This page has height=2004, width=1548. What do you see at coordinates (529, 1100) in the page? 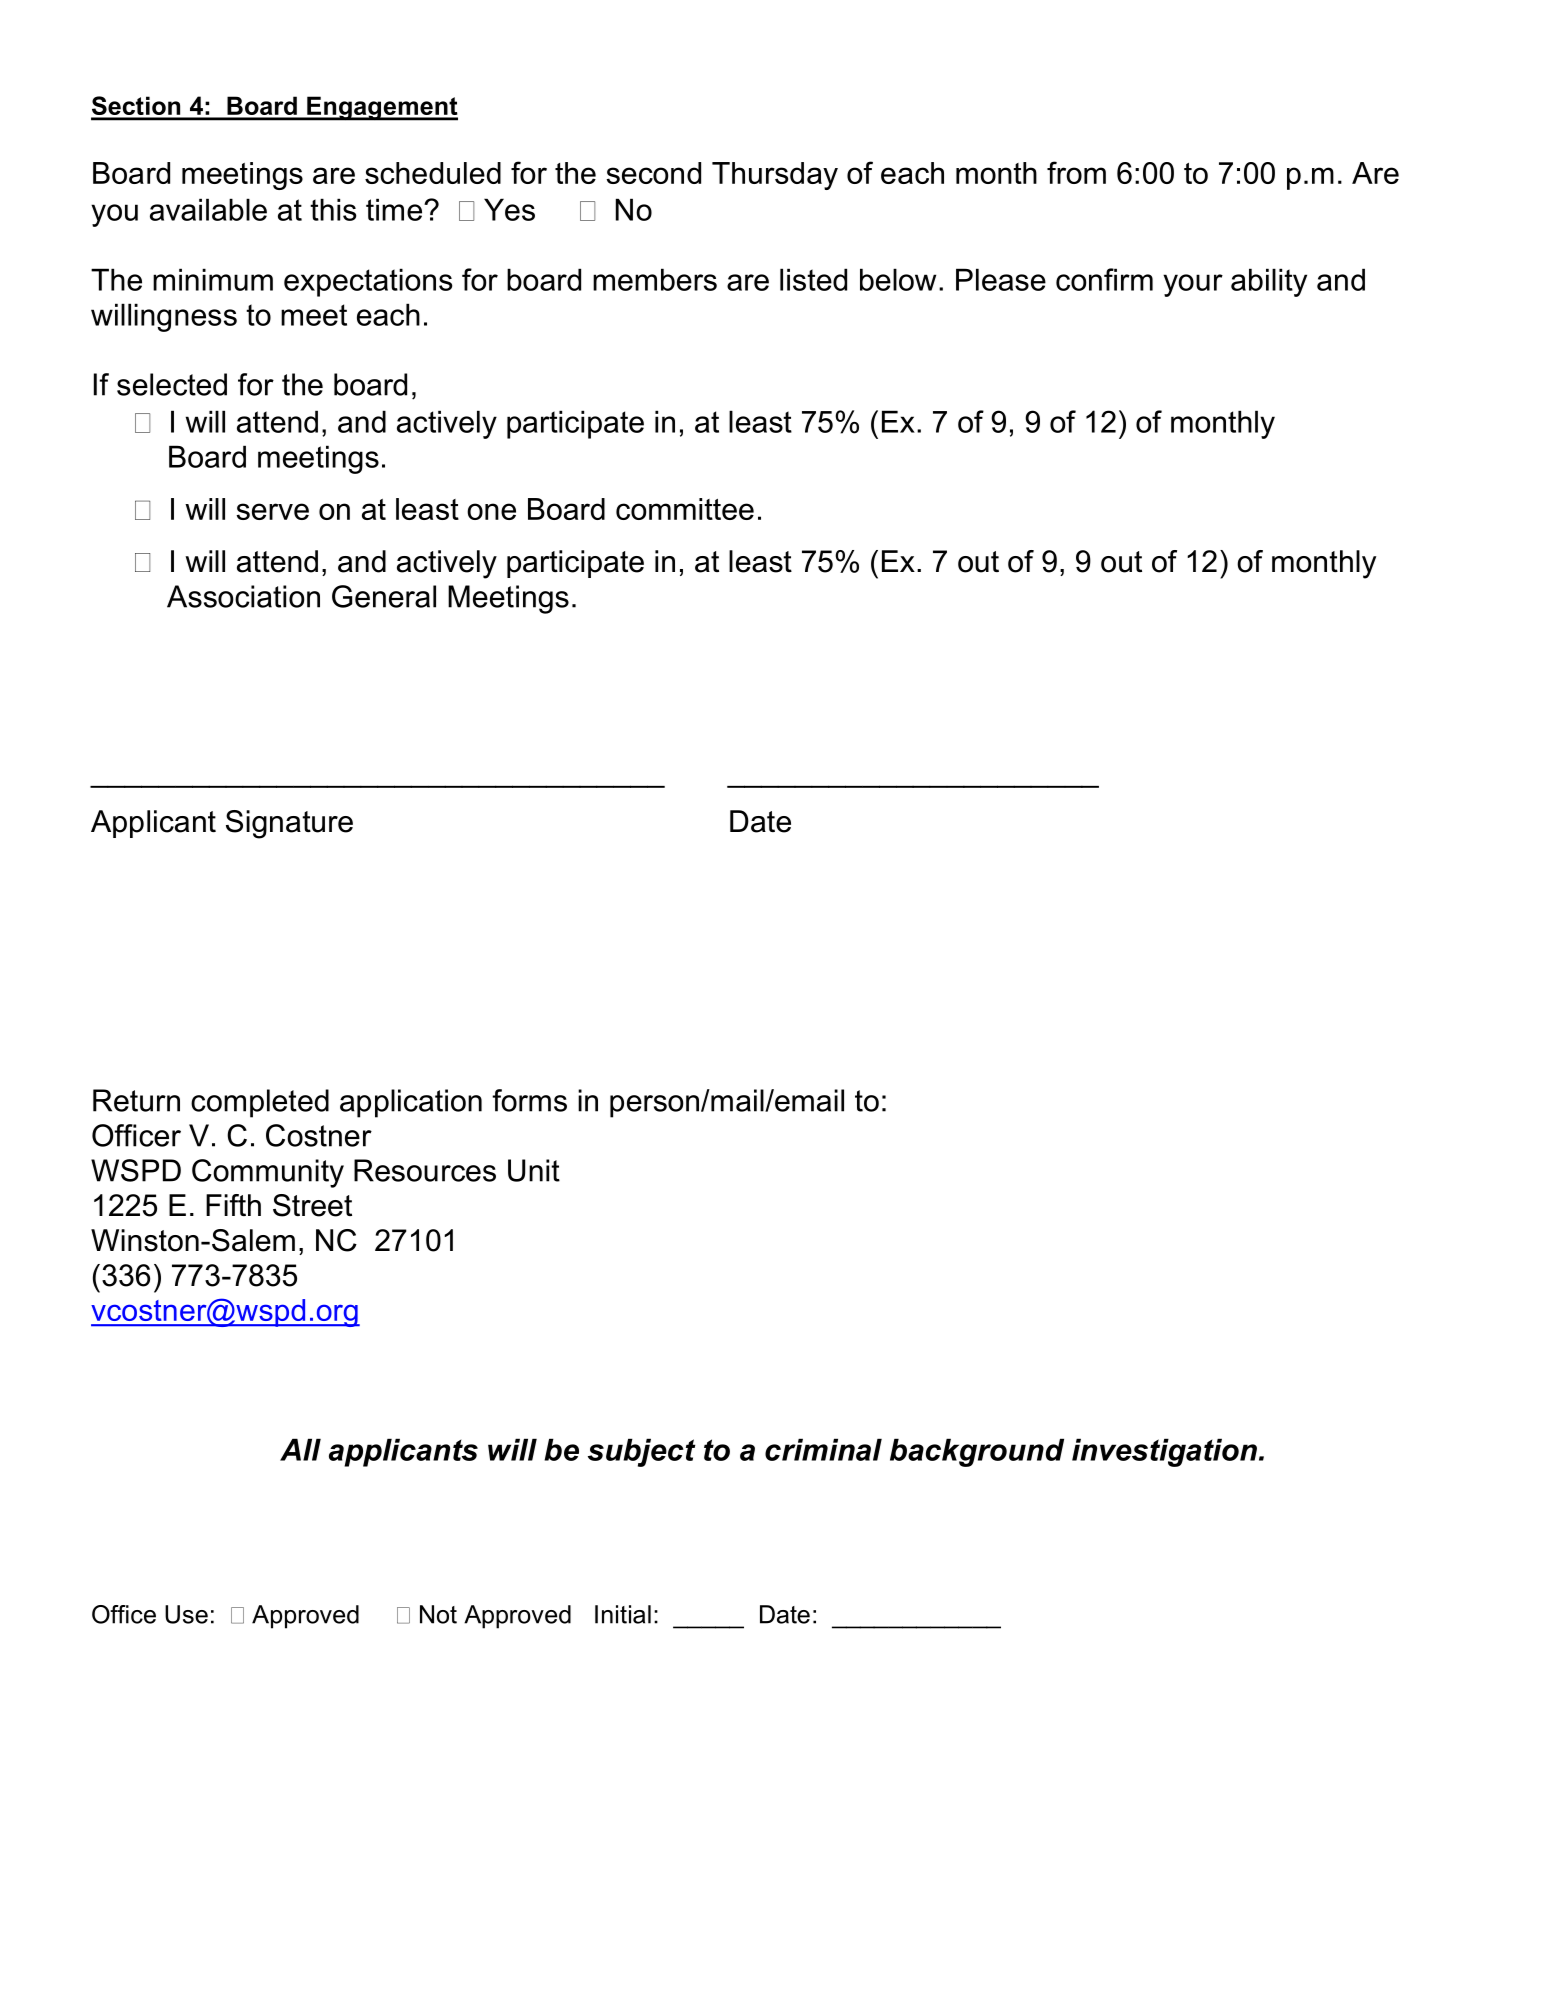
I see `forms` at bounding box center [529, 1100].
